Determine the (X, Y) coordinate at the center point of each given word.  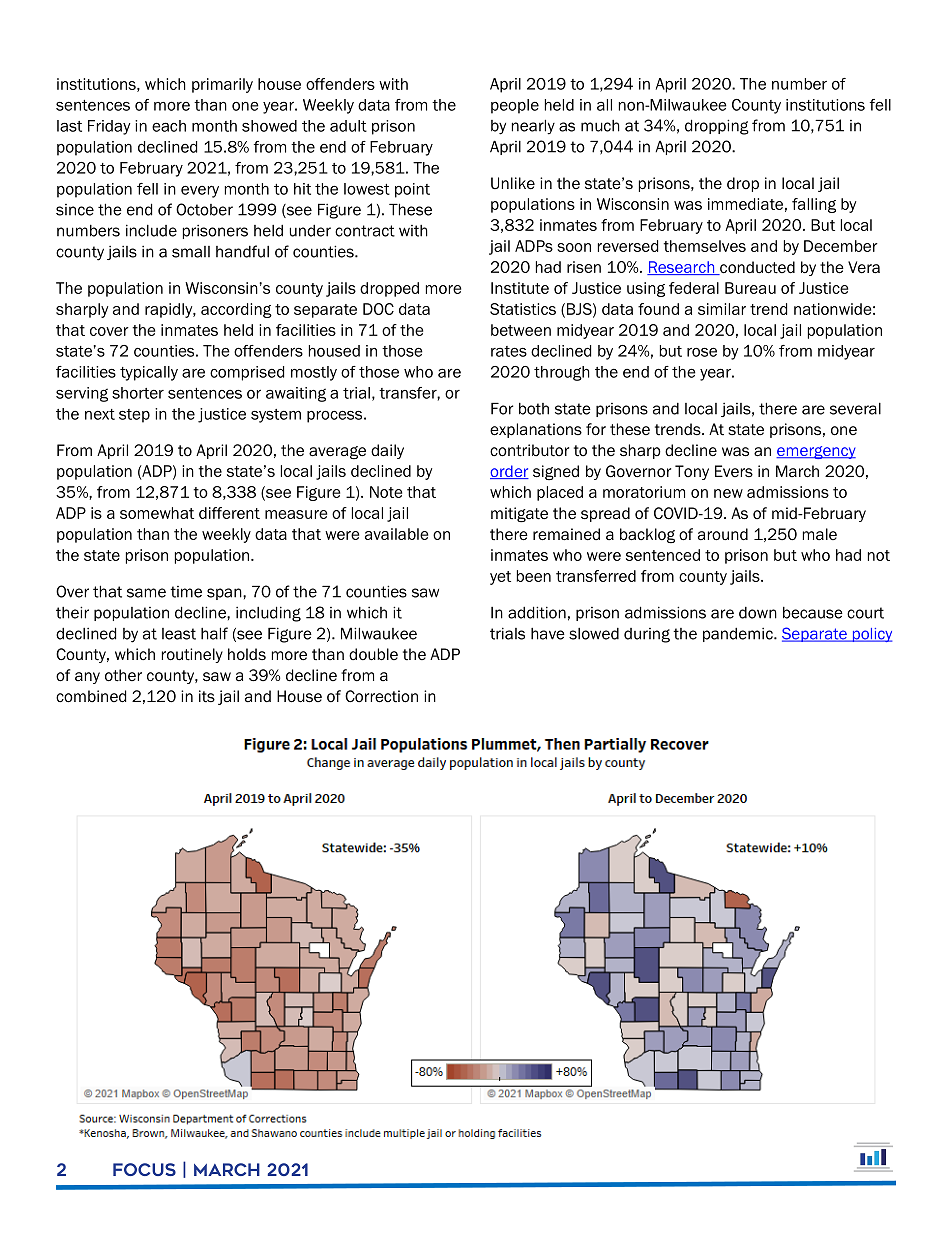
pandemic (739, 635)
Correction (381, 696)
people (515, 106)
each (169, 126)
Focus (144, 1169)
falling (814, 205)
